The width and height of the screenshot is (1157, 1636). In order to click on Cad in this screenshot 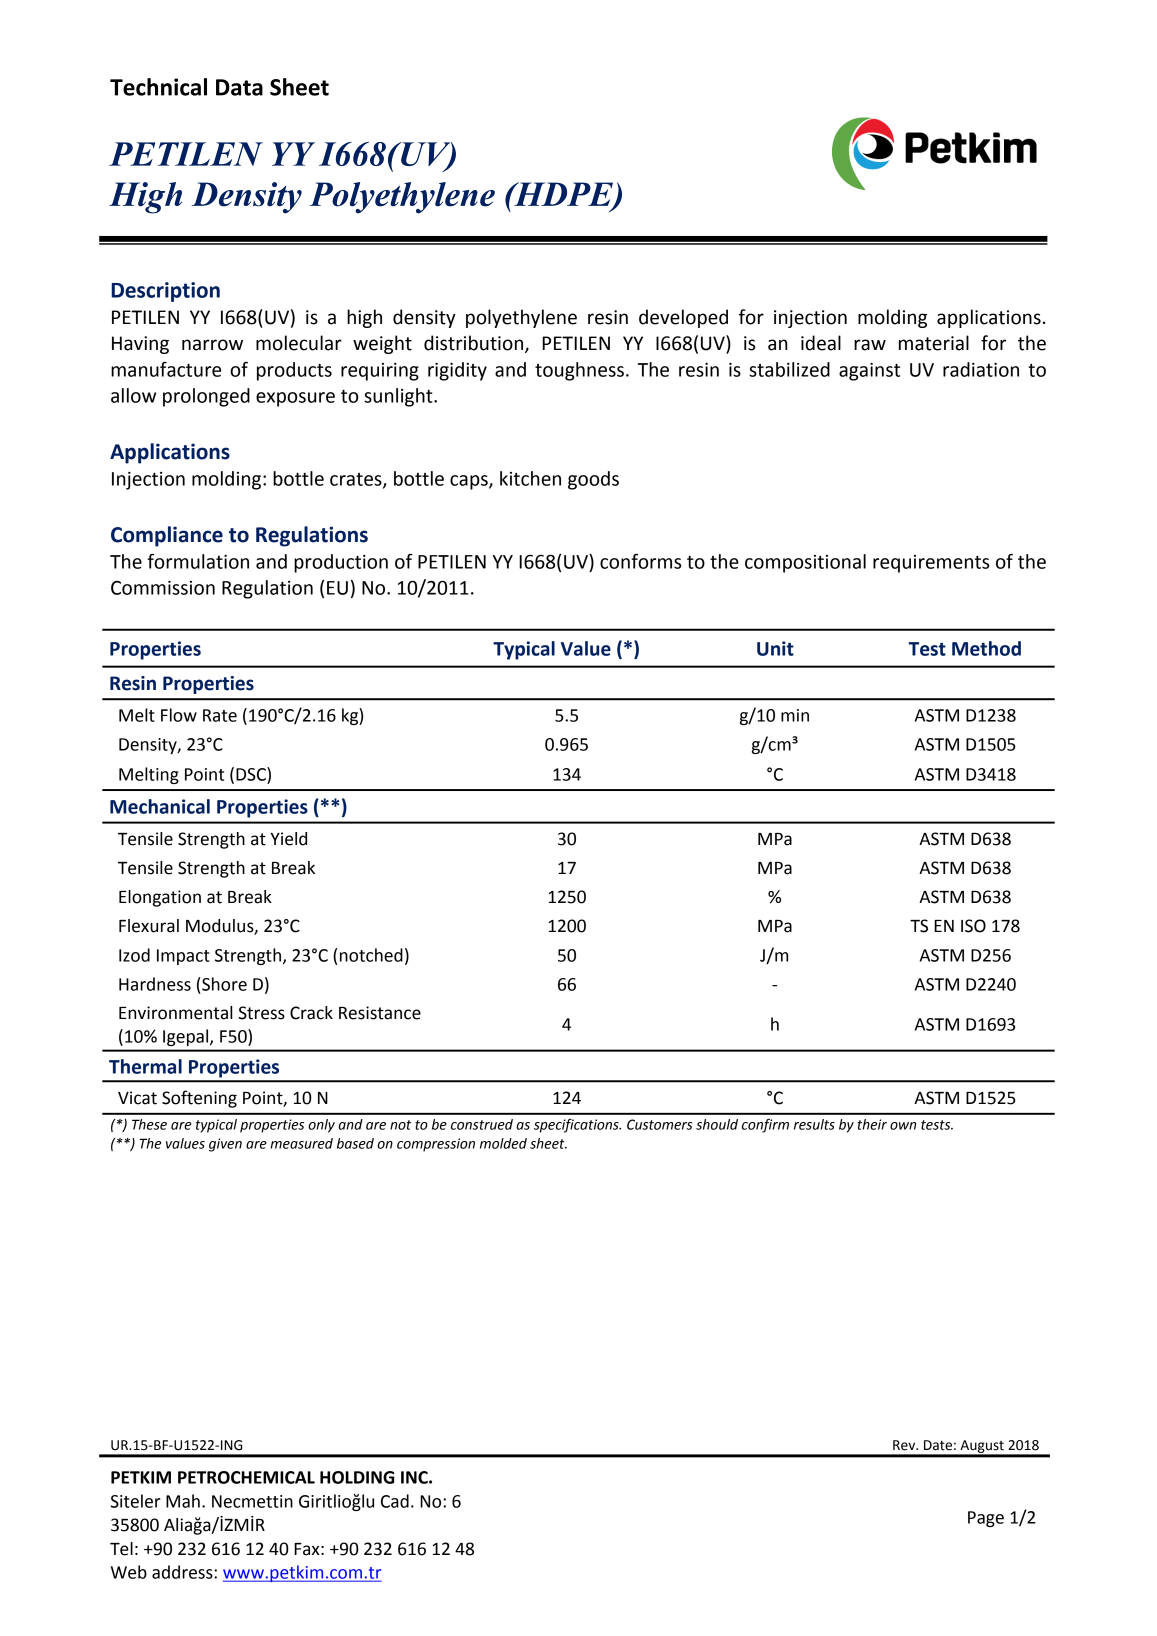, I will do `click(395, 1501)`.
